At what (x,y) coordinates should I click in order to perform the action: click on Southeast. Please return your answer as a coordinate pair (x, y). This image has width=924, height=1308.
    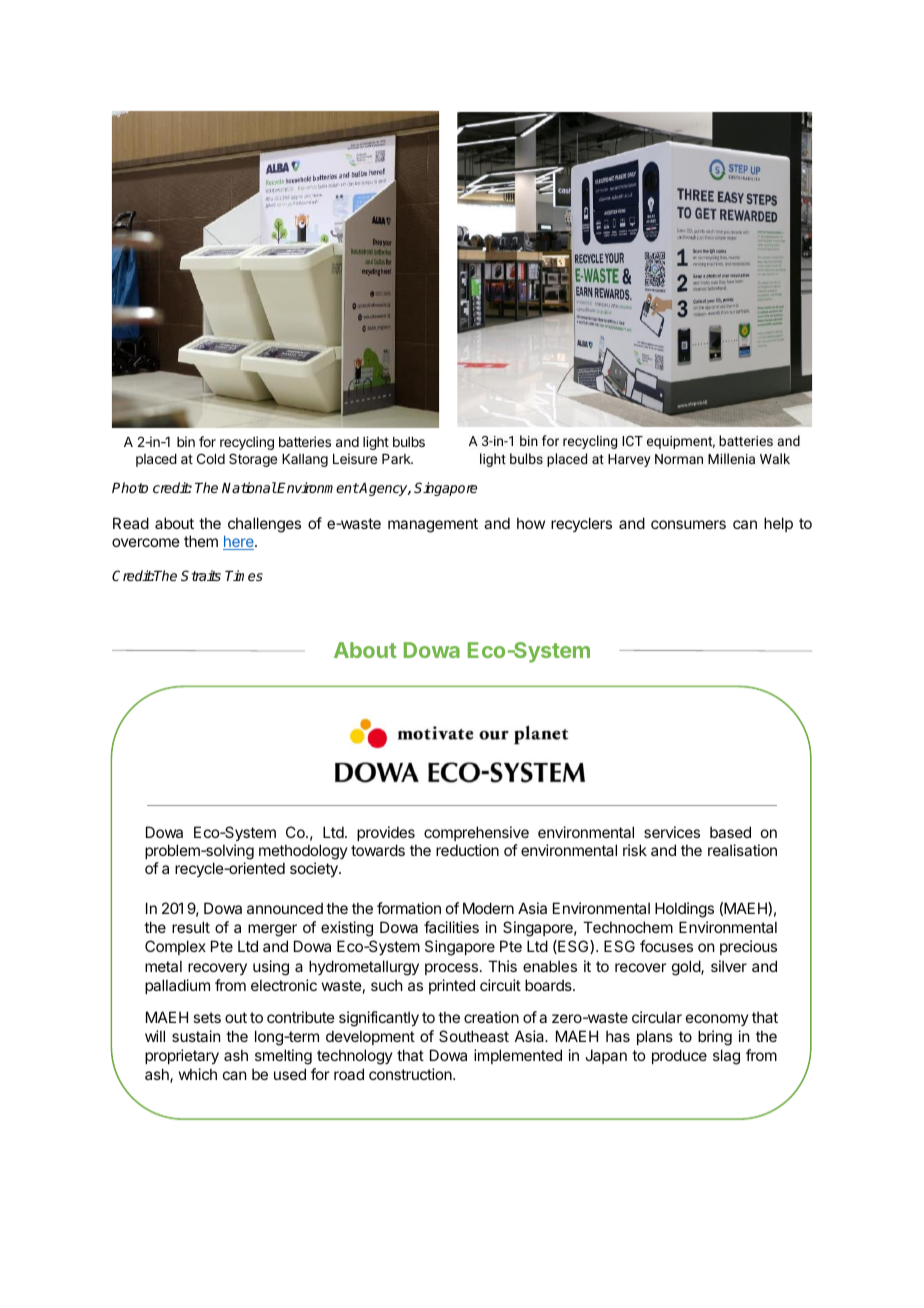
    Looking at the image, I should click on (474, 1036).
